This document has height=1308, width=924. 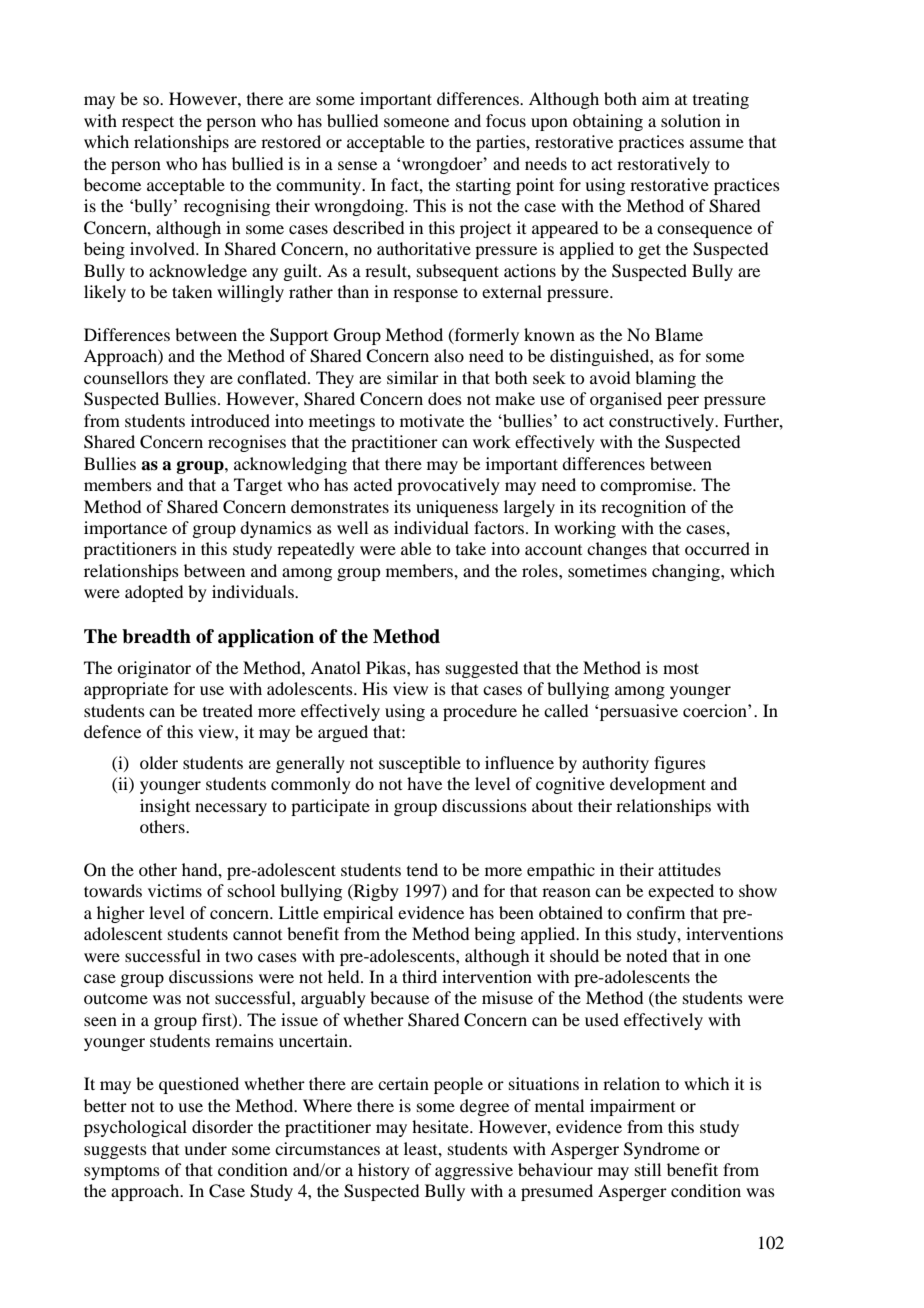 I want to click on solution, so click(x=691, y=120).
